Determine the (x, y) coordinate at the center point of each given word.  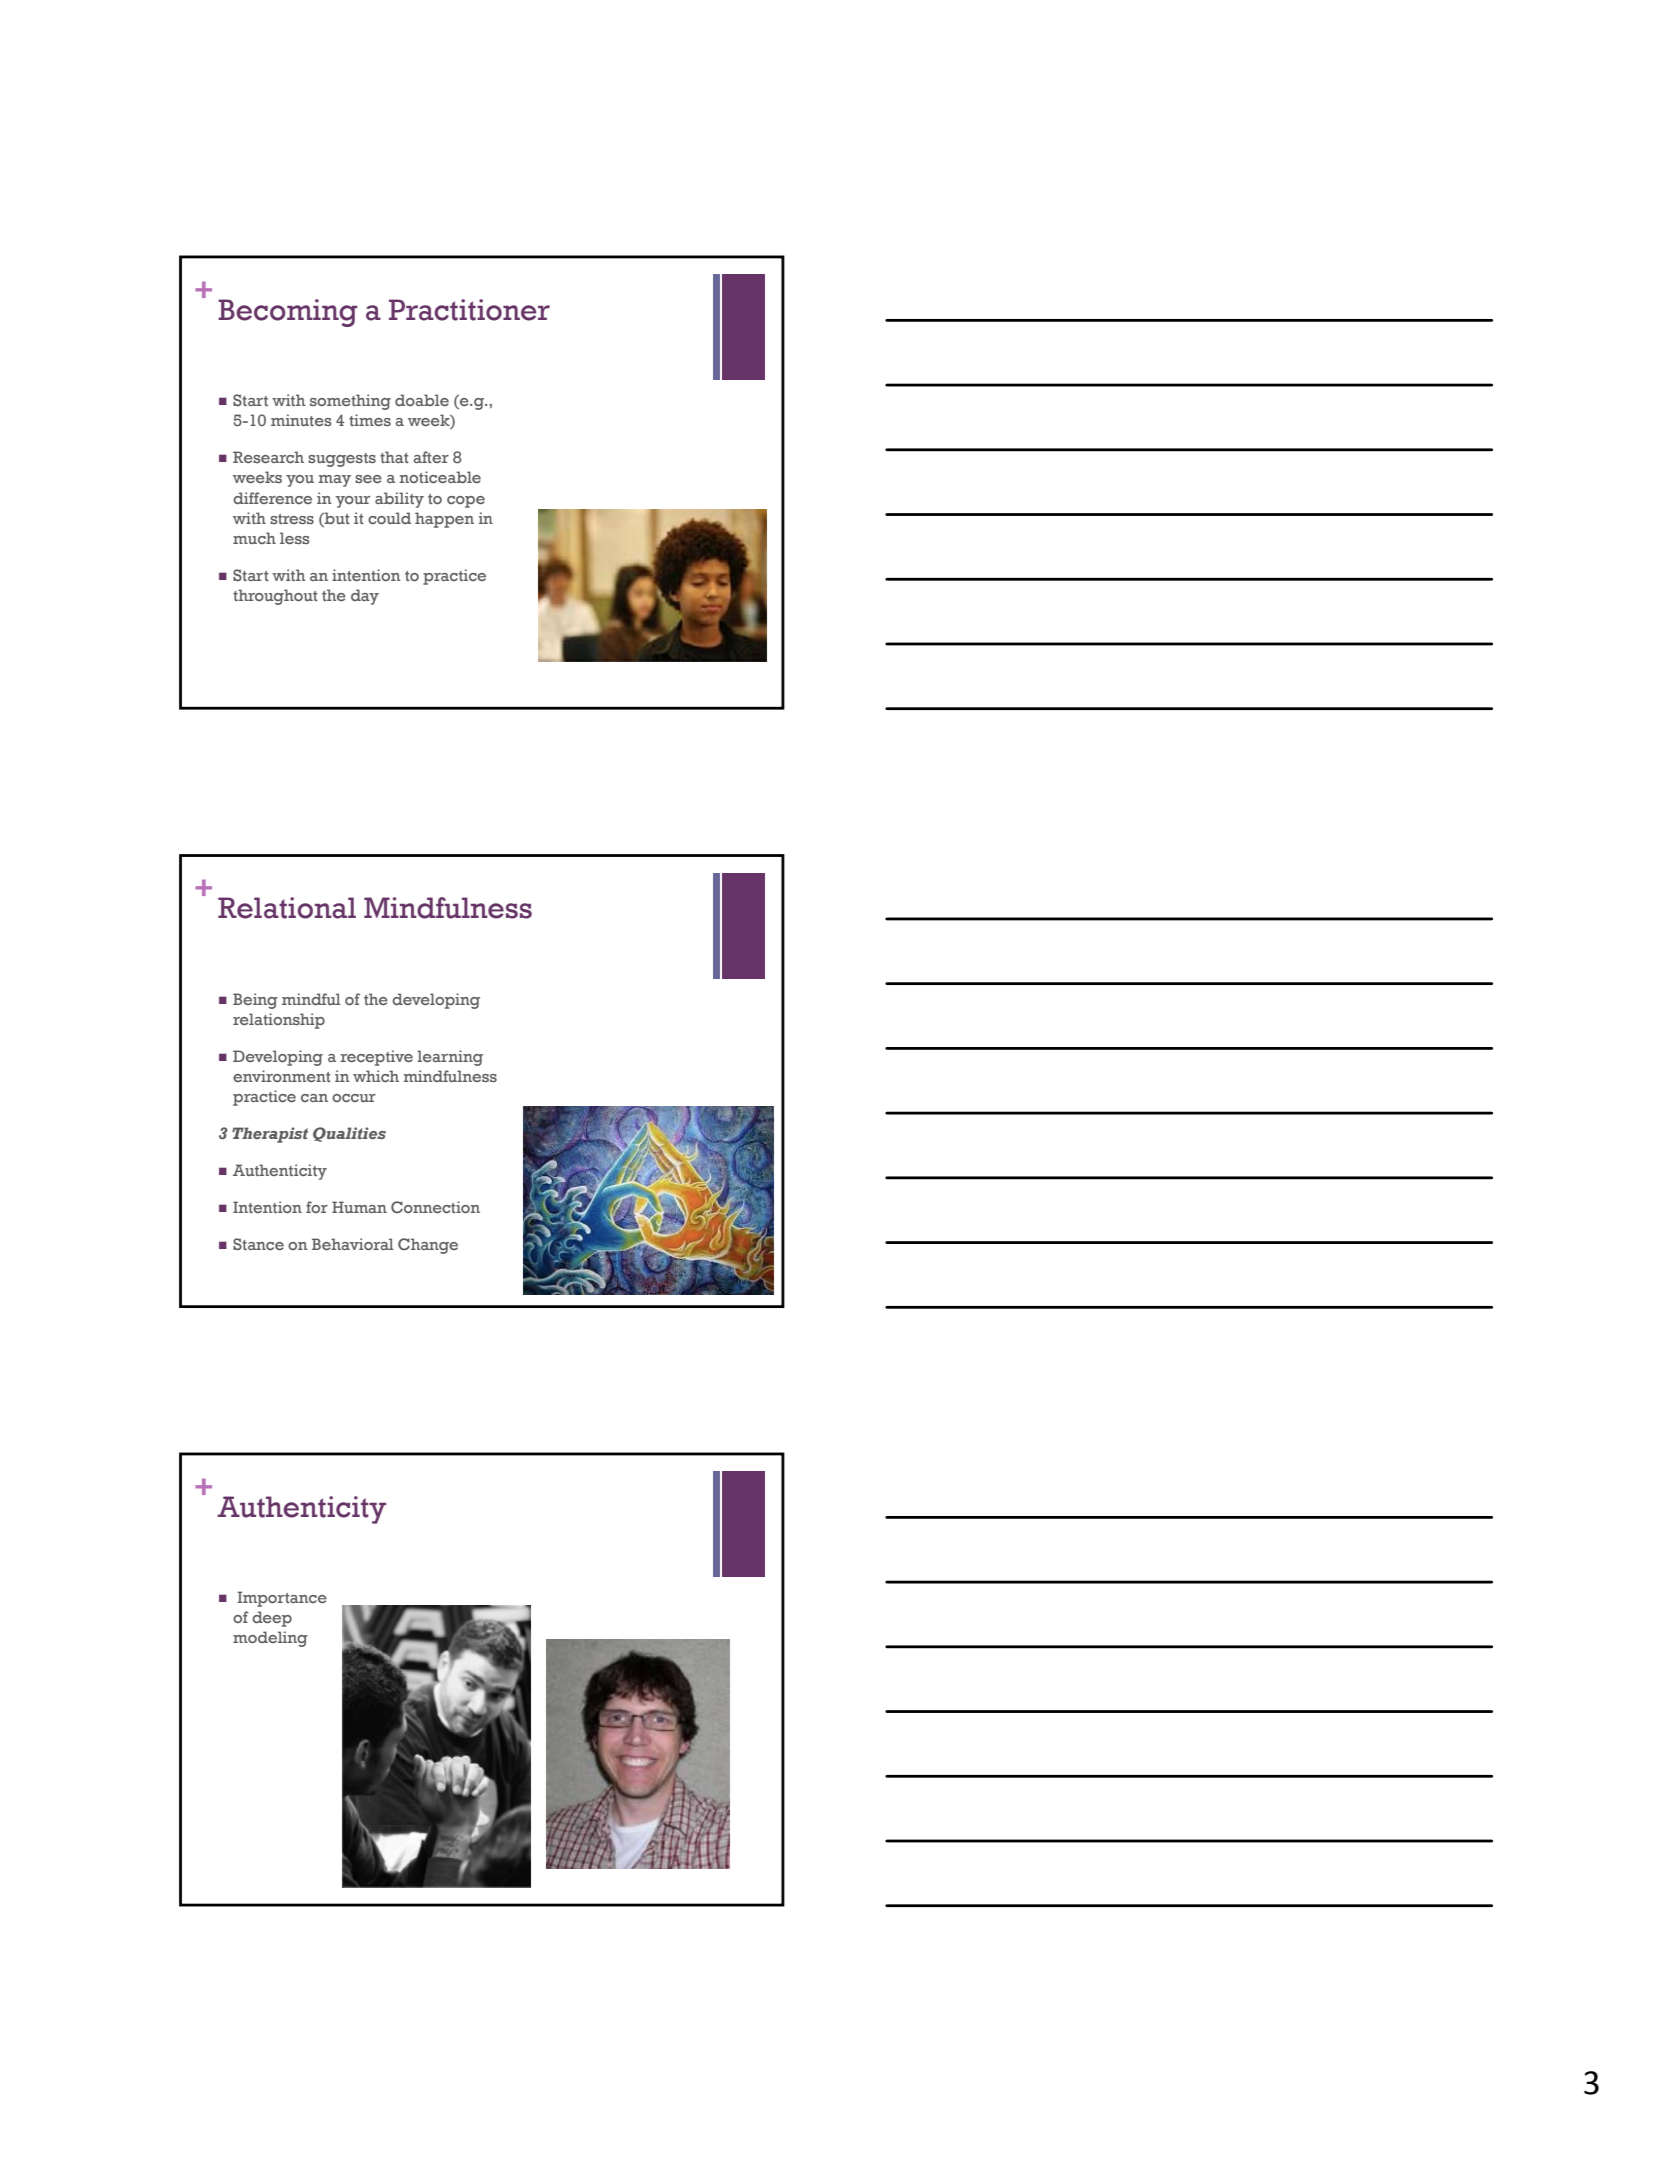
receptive (376, 1058)
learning (450, 1058)
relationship (279, 1021)
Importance (282, 1599)
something (350, 402)
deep (272, 1619)
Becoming (288, 313)
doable (422, 400)
